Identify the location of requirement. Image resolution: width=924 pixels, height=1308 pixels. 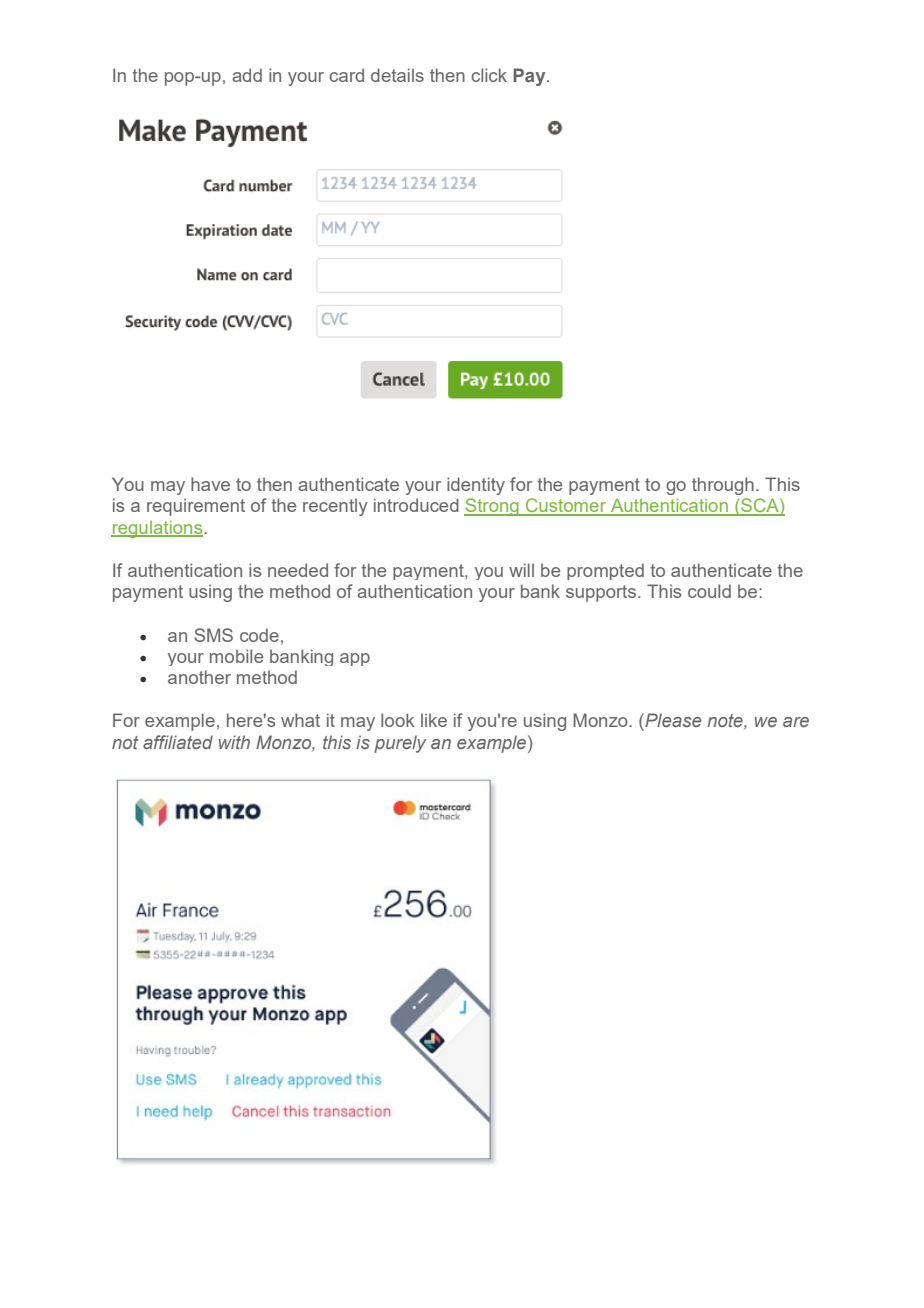
(196, 507).
